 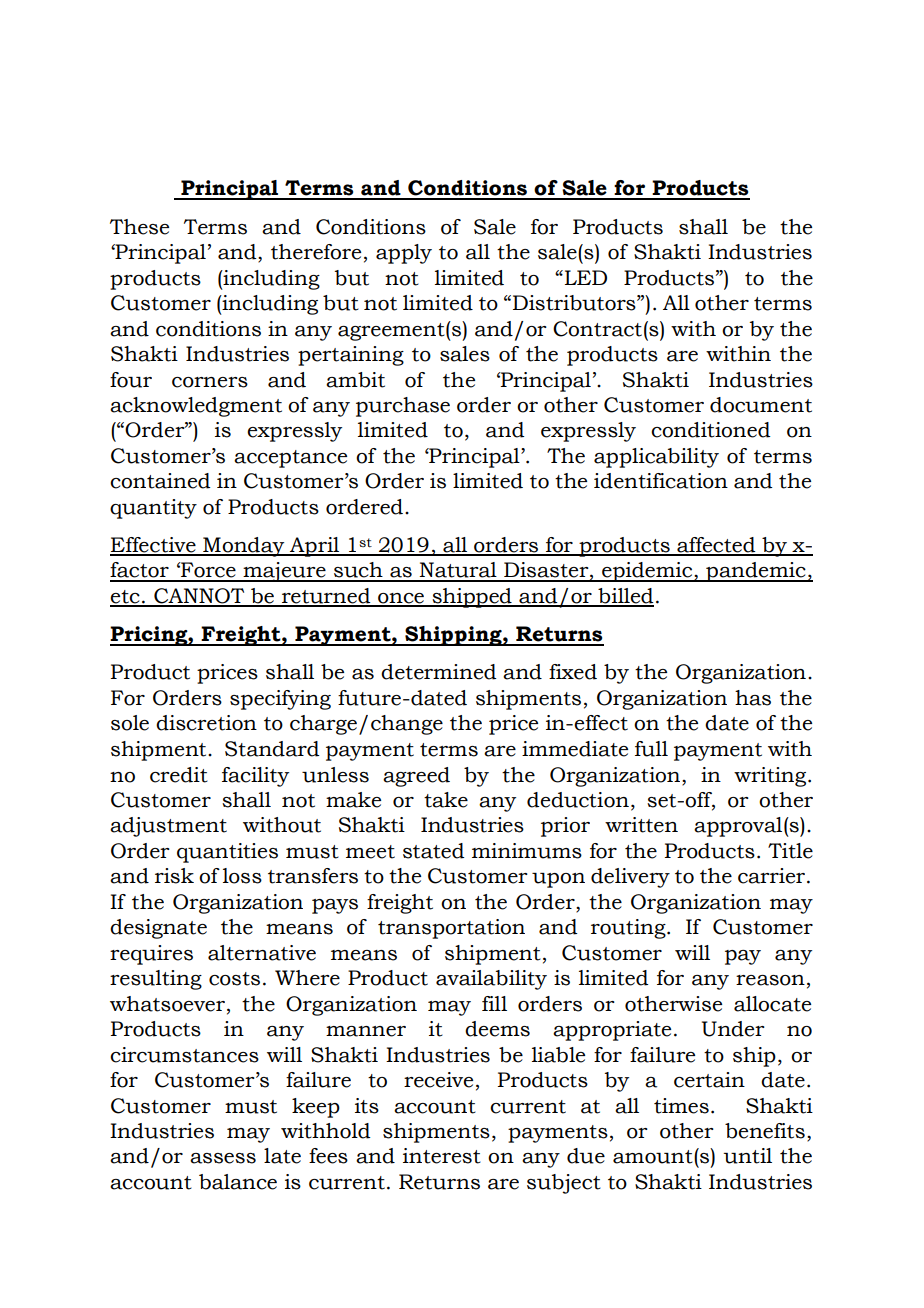 I want to click on routing, so click(x=629, y=929).
